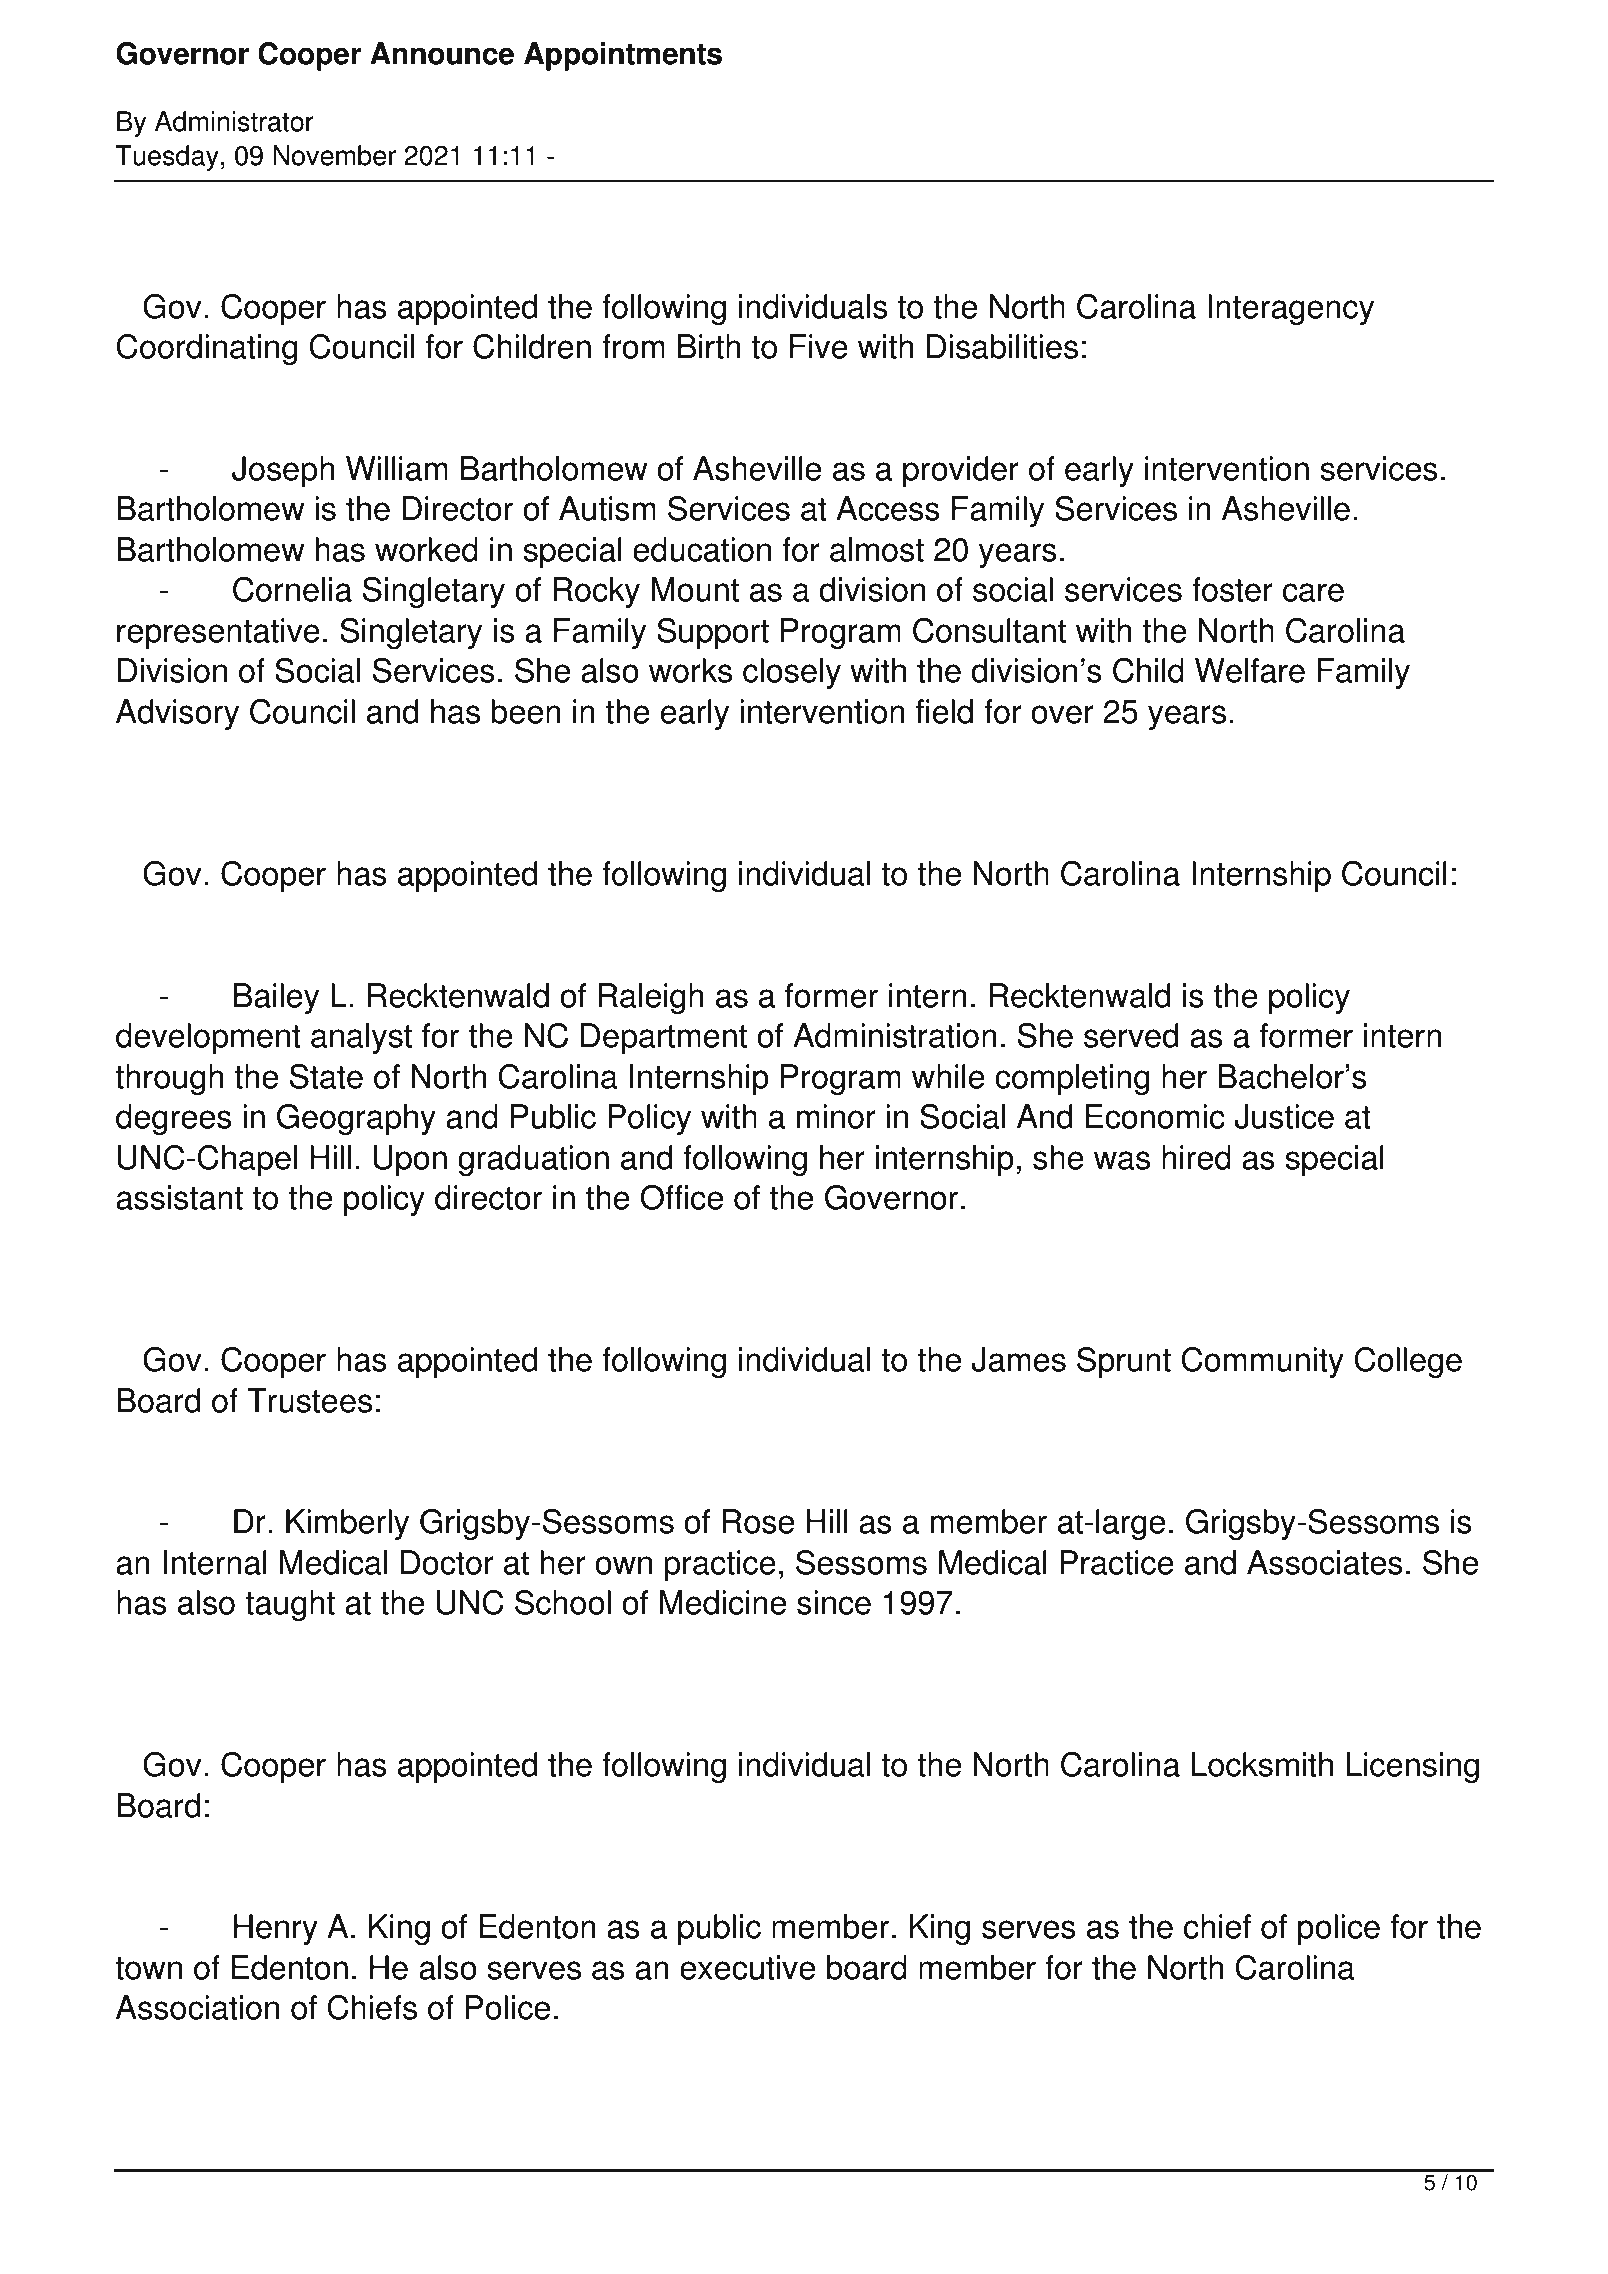  What do you see at coordinates (276, 1929) in the page?
I see `Henry` at bounding box center [276, 1929].
